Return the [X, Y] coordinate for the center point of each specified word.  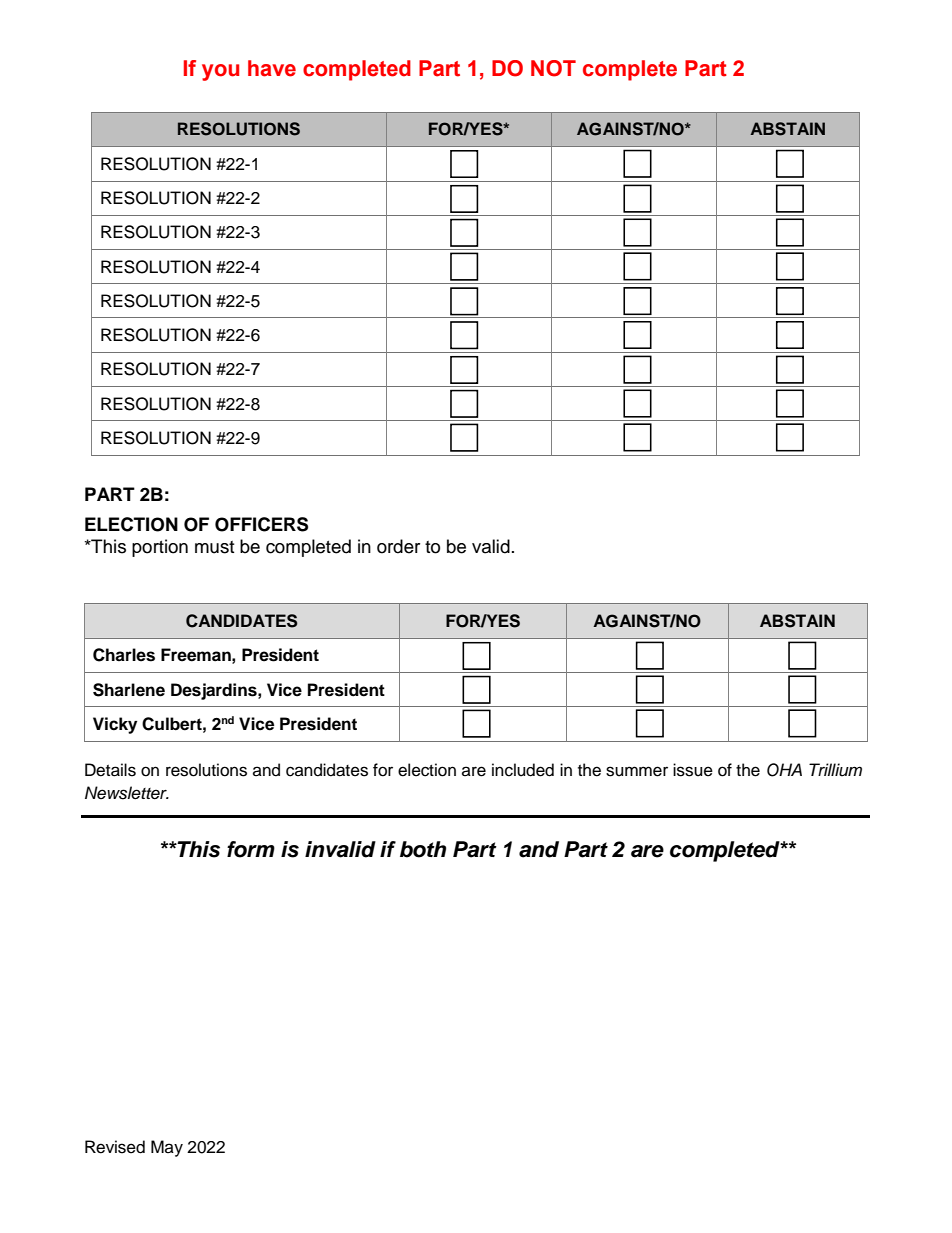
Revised [115, 1147]
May [167, 1148]
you [220, 72]
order [398, 546]
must [214, 547]
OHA [784, 770]
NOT [553, 68]
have [272, 68]
